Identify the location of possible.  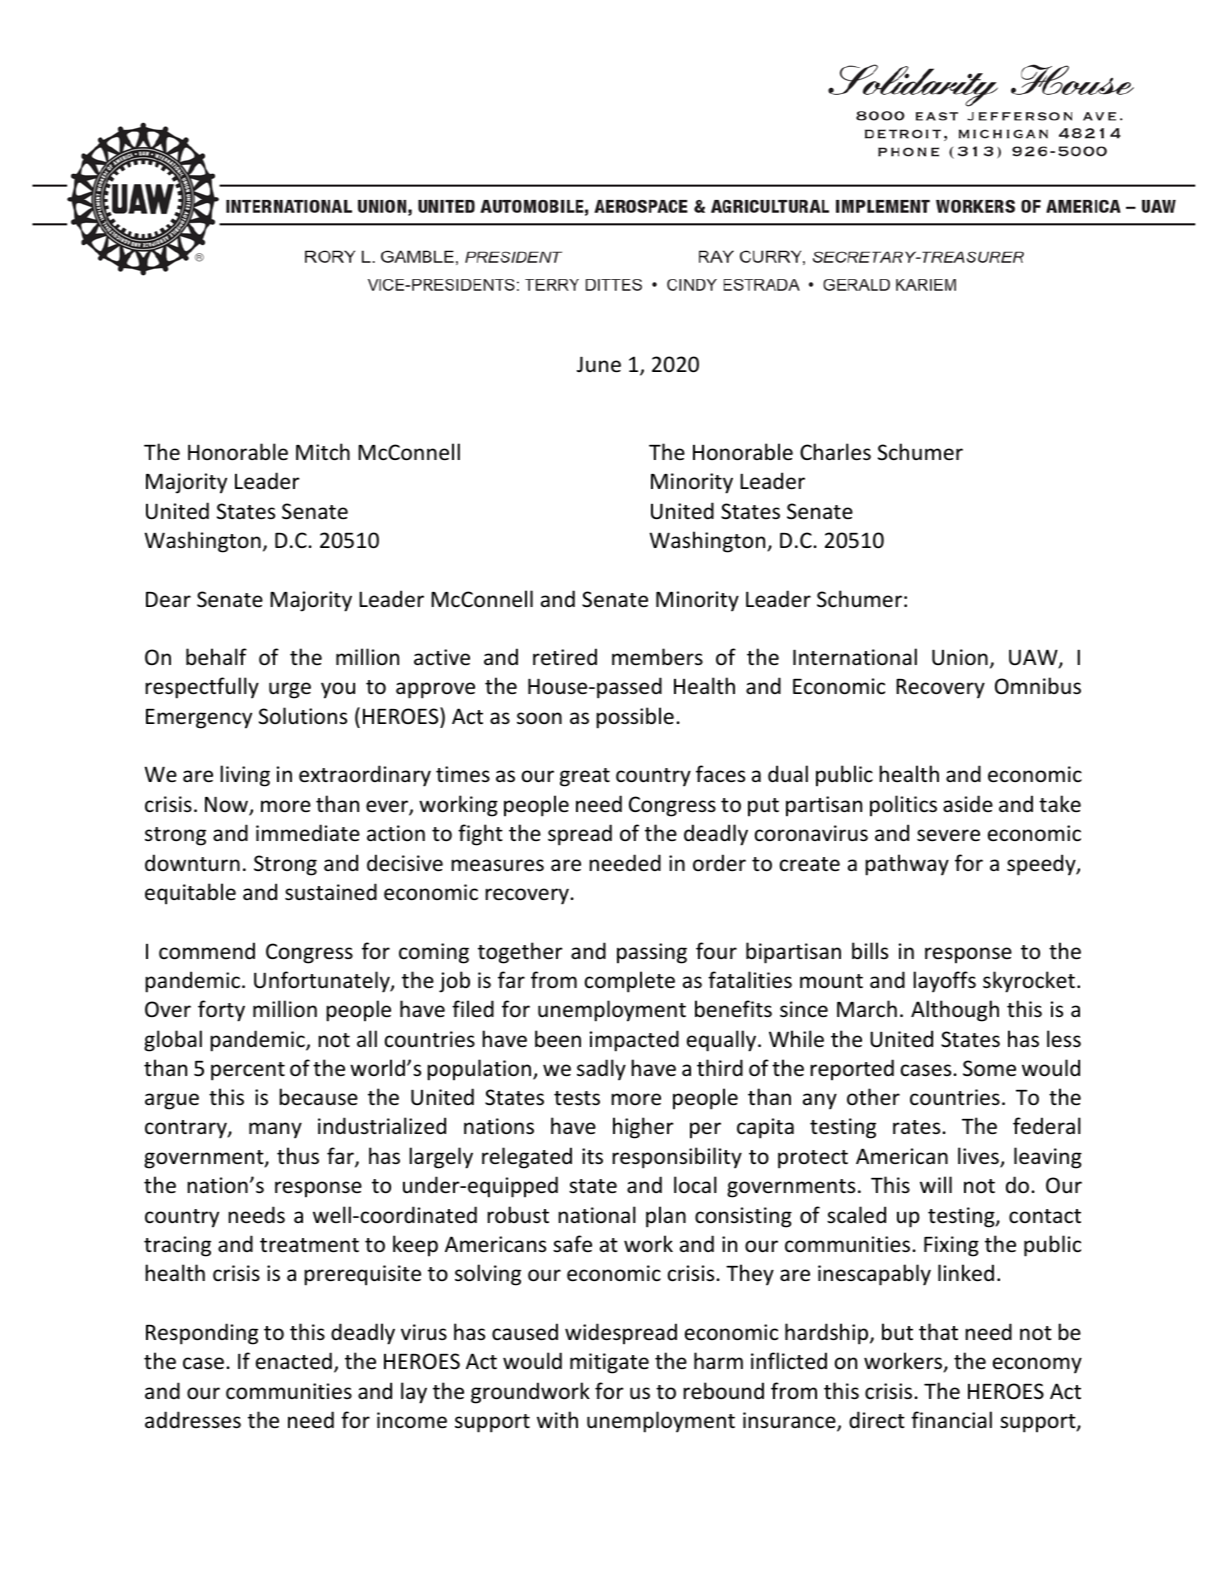
(635, 718).
